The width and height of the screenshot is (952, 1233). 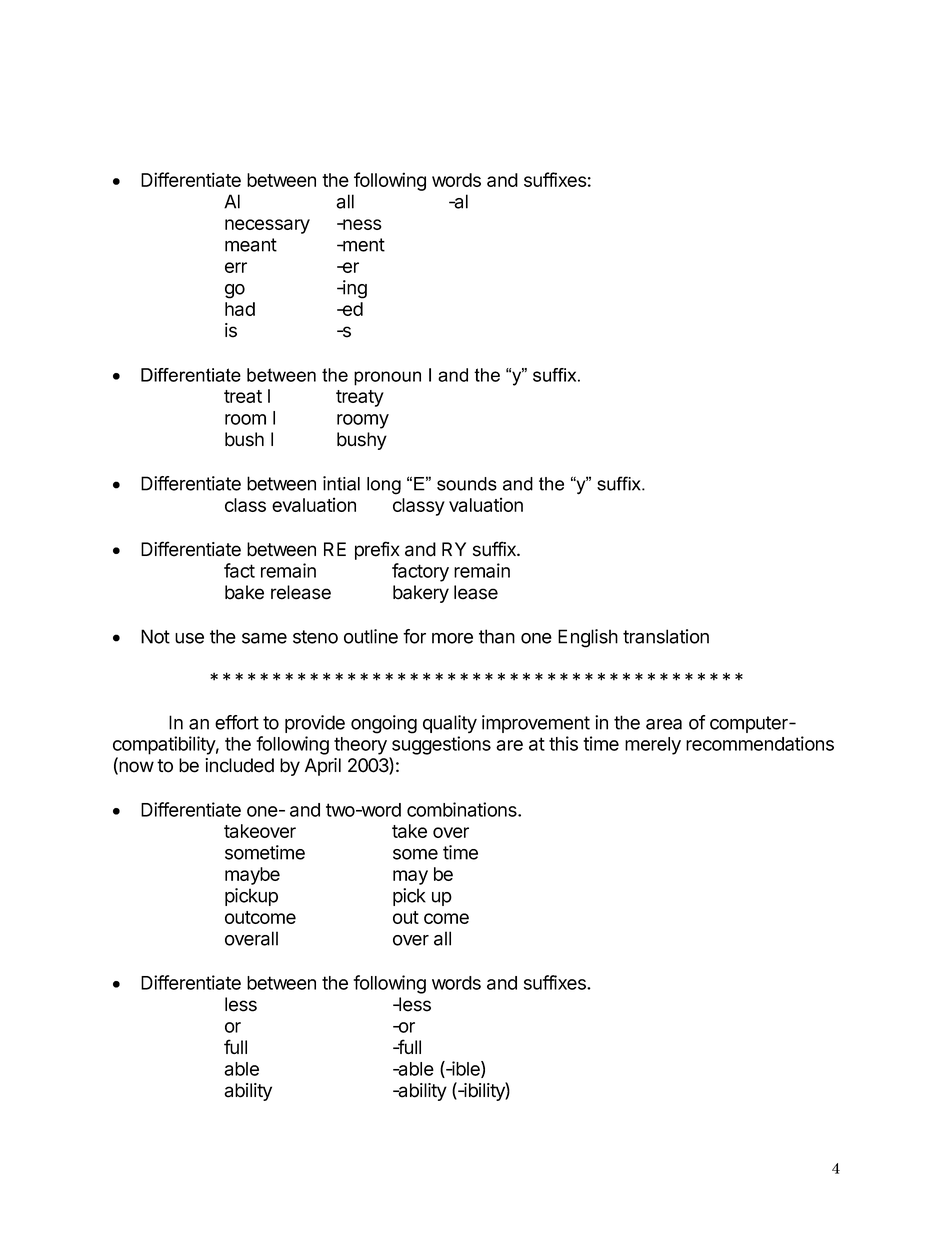 I want to click on maybe, so click(x=252, y=876).
